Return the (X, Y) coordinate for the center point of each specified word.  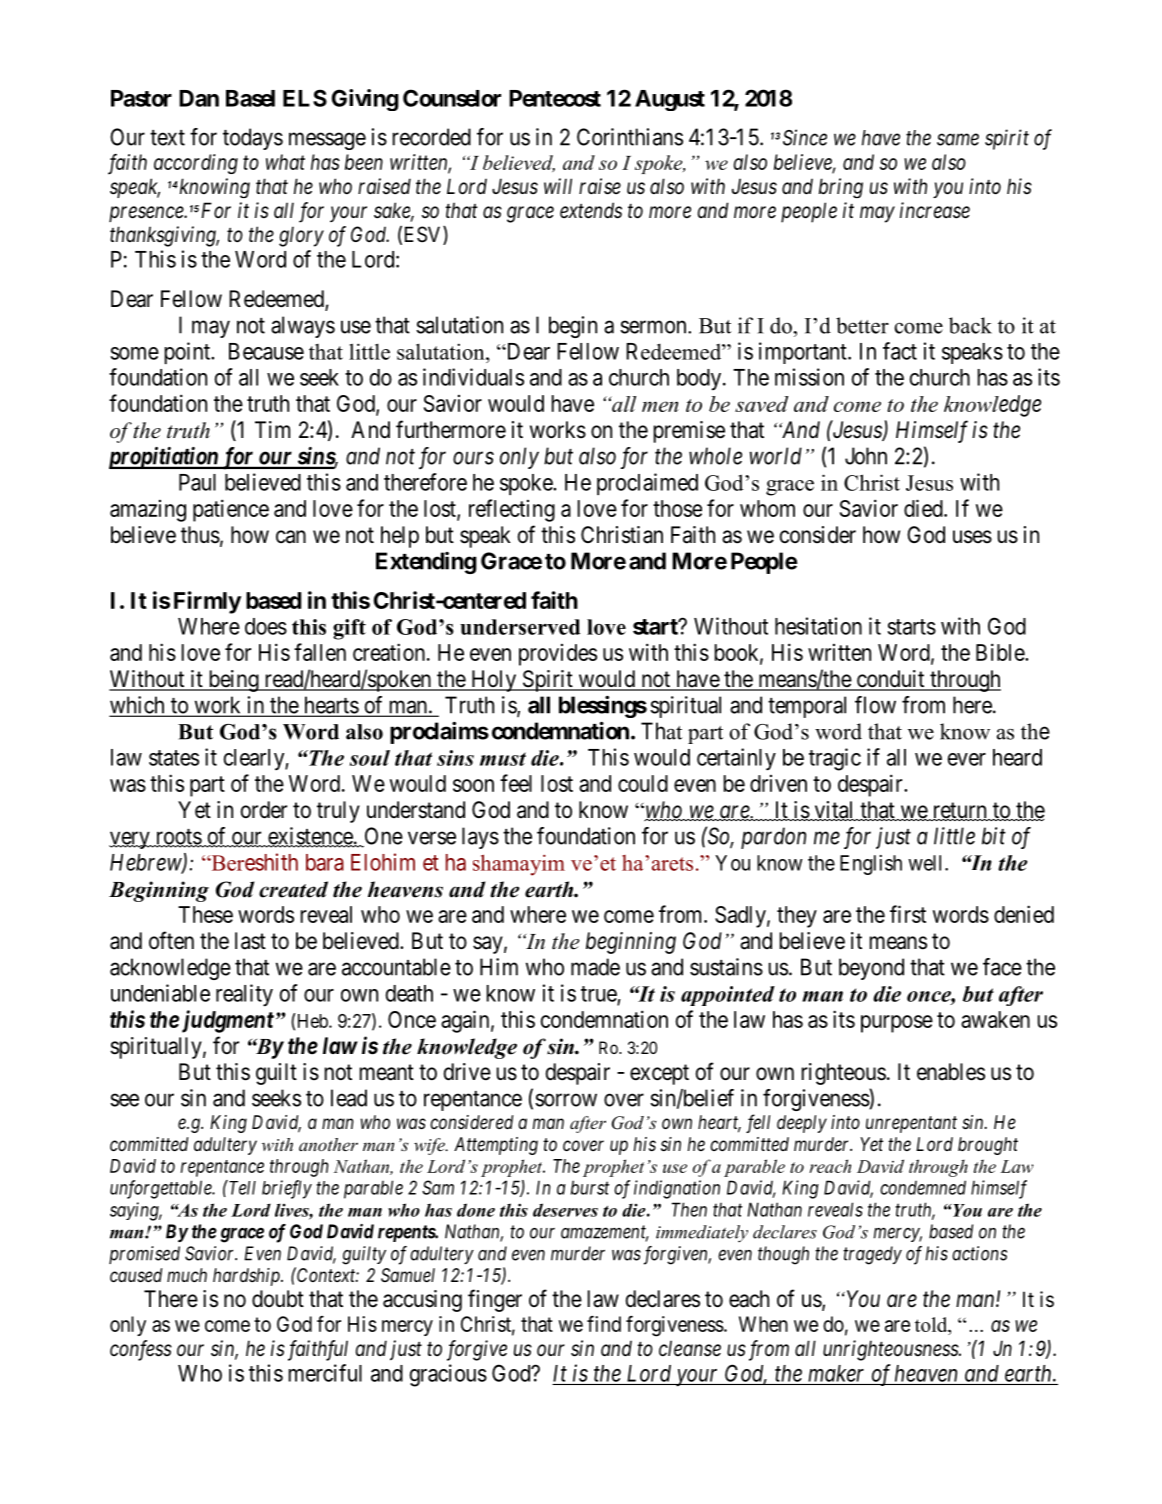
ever (967, 759)
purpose (897, 1024)
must (503, 759)
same (958, 139)
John (866, 456)
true (599, 995)
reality (244, 995)
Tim (272, 429)
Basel (250, 98)
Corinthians (630, 137)
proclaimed (647, 484)
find (604, 1324)
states (174, 758)
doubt (278, 1299)
